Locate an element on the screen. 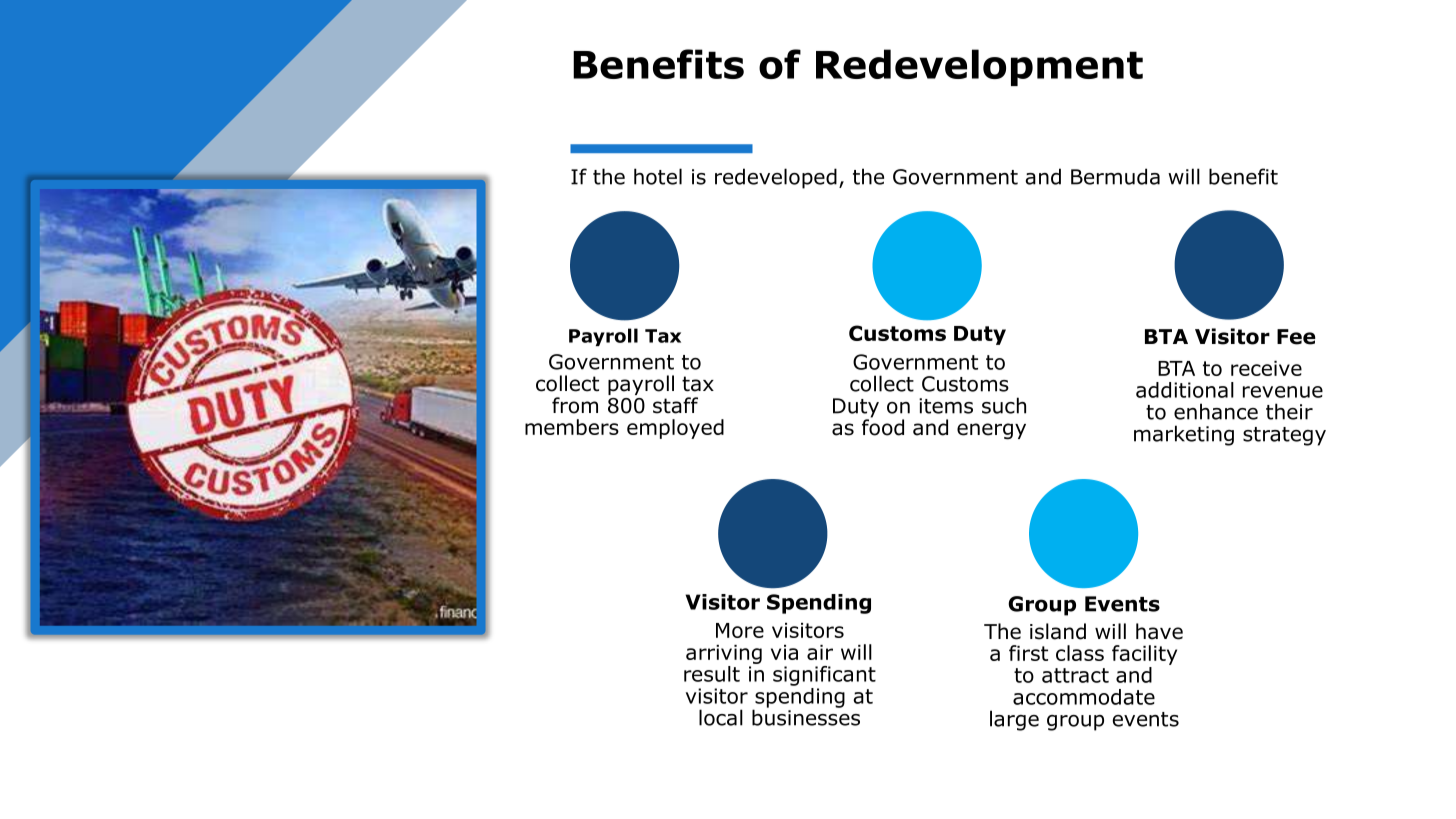 Image resolution: width=1456 pixels, height=819 pixels. staff is located at coordinates (675, 405).
